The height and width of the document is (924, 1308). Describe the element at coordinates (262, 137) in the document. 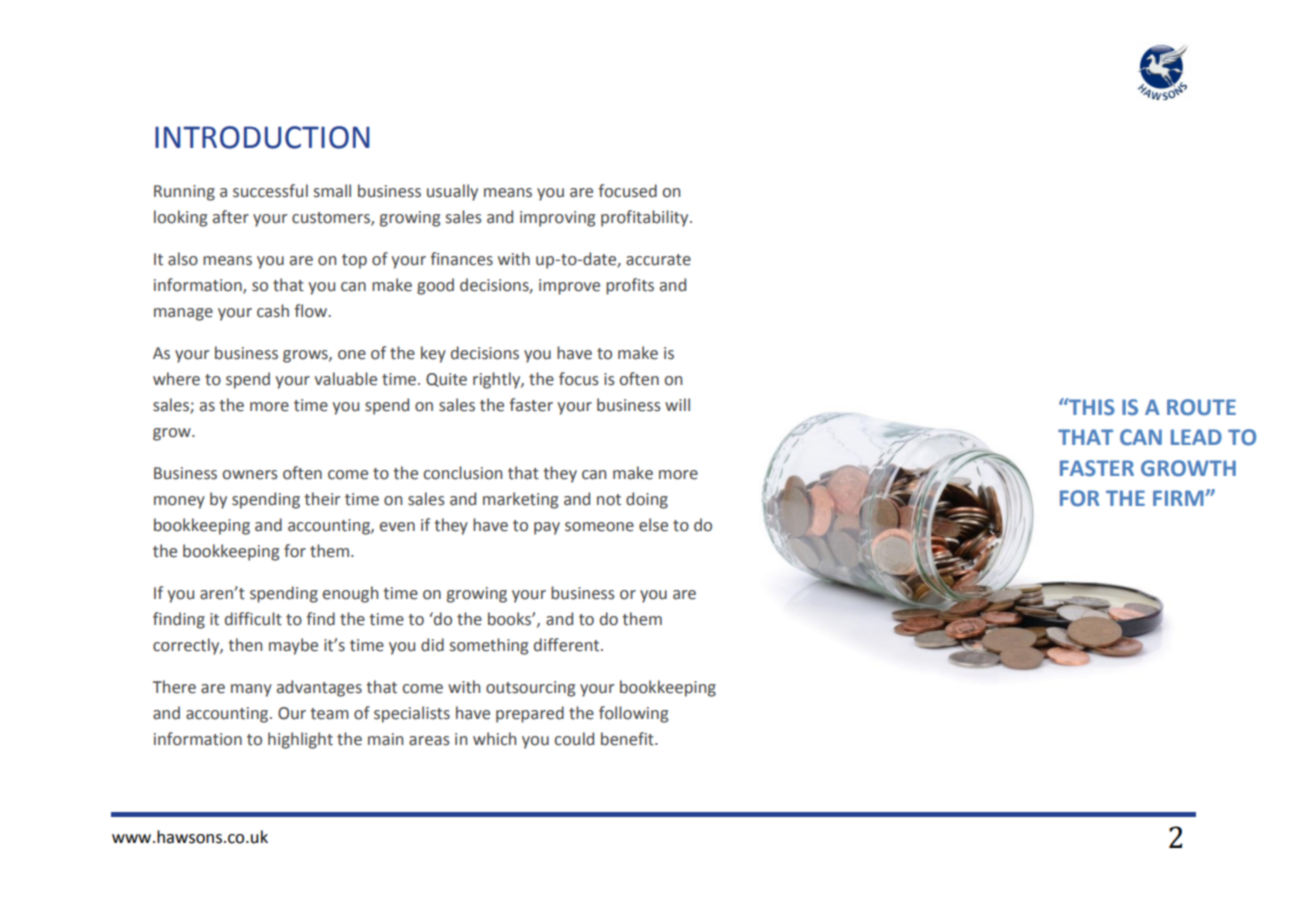

I see `INTRODUCTION` at that location.
